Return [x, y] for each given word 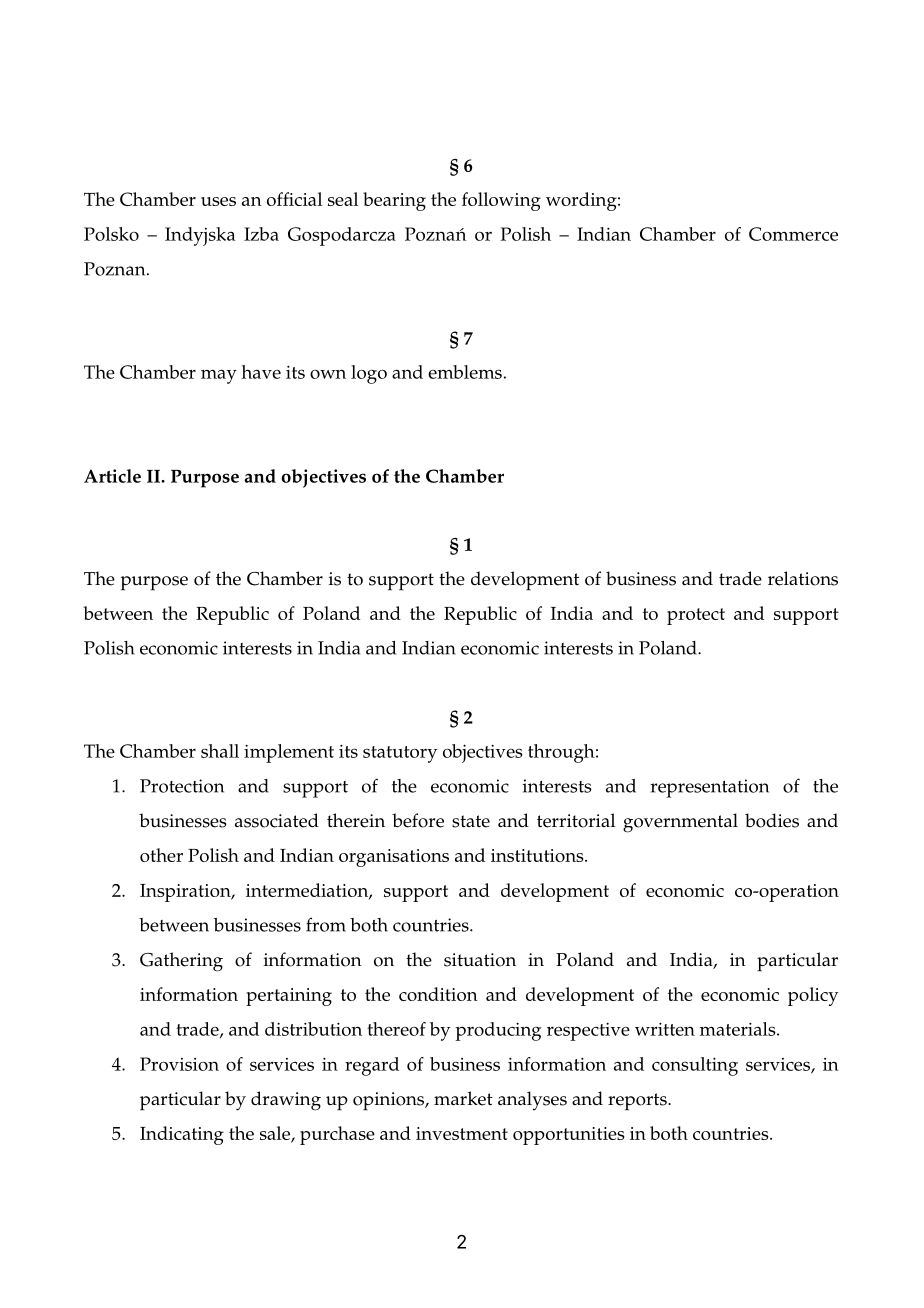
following [501, 201]
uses [218, 201]
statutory [400, 754]
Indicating [182, 1135]
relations [803, 578]
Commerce [793, 234]
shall [220, 751]
